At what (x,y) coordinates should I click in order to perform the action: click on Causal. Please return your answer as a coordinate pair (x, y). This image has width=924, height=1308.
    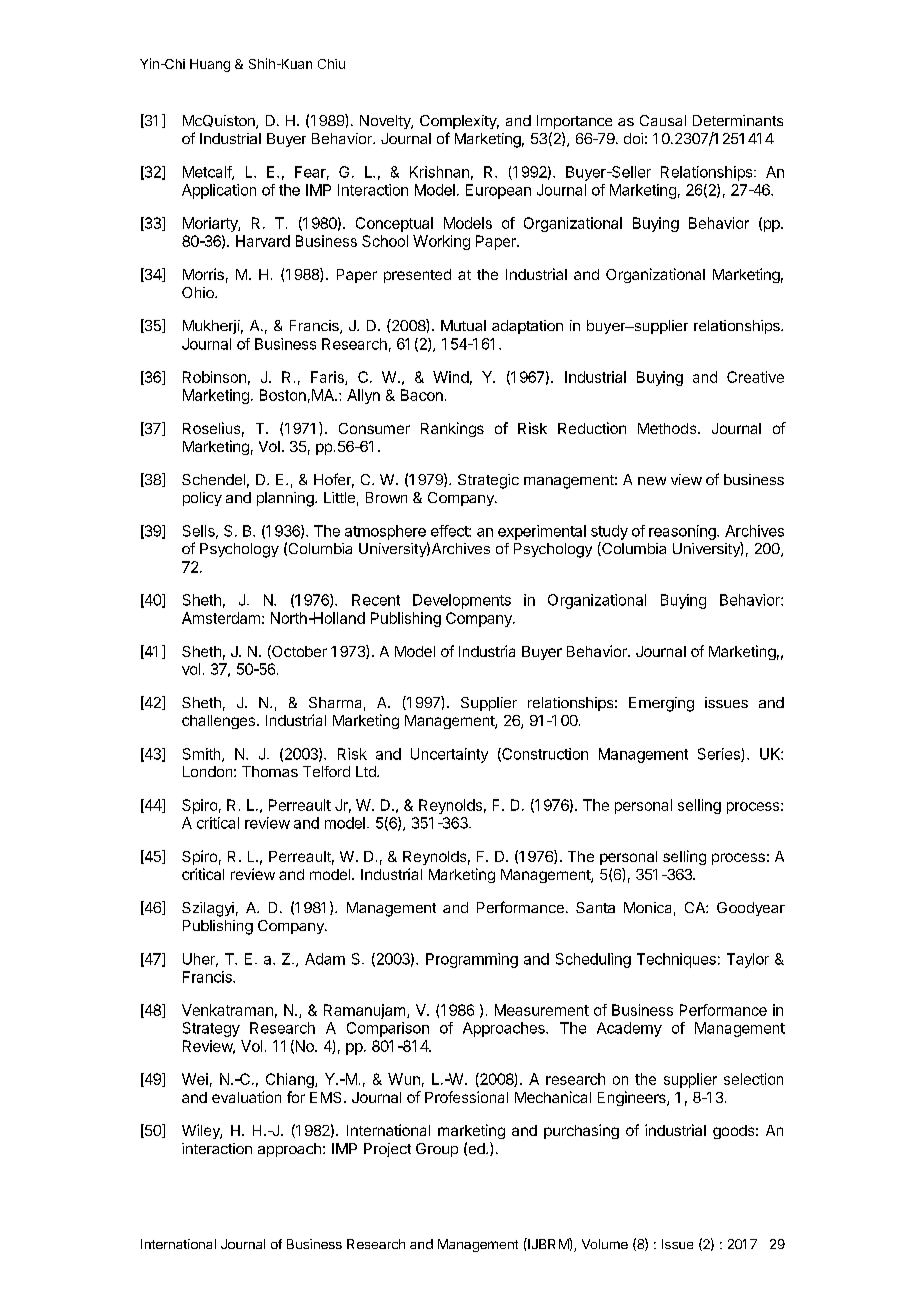
    Looking at the image, I should click on (663, 120).
